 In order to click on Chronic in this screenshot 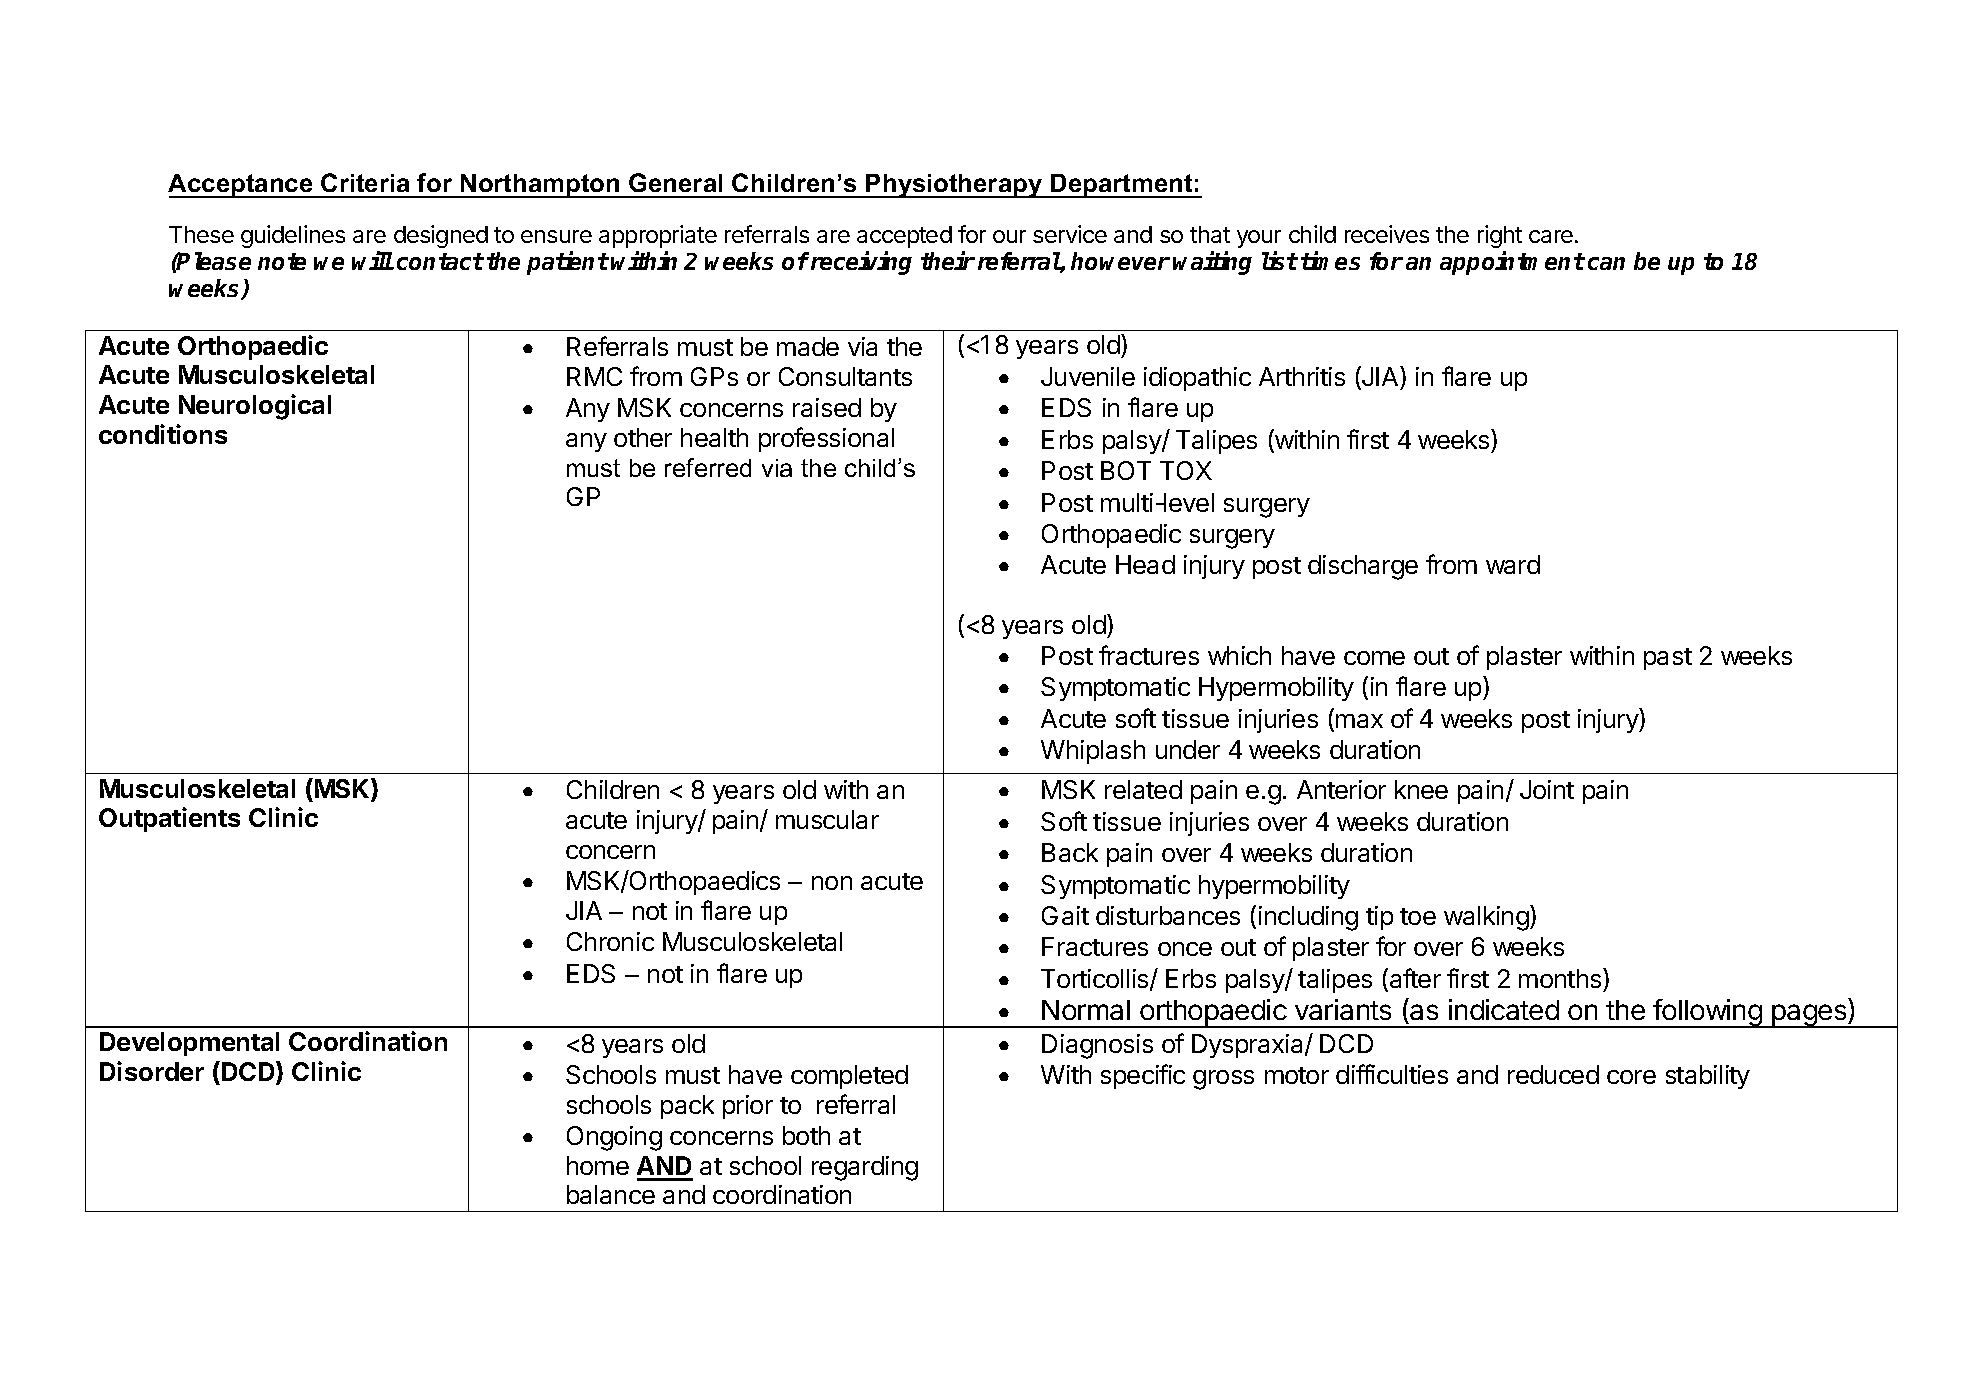, I will do `click(610, 941)`.
